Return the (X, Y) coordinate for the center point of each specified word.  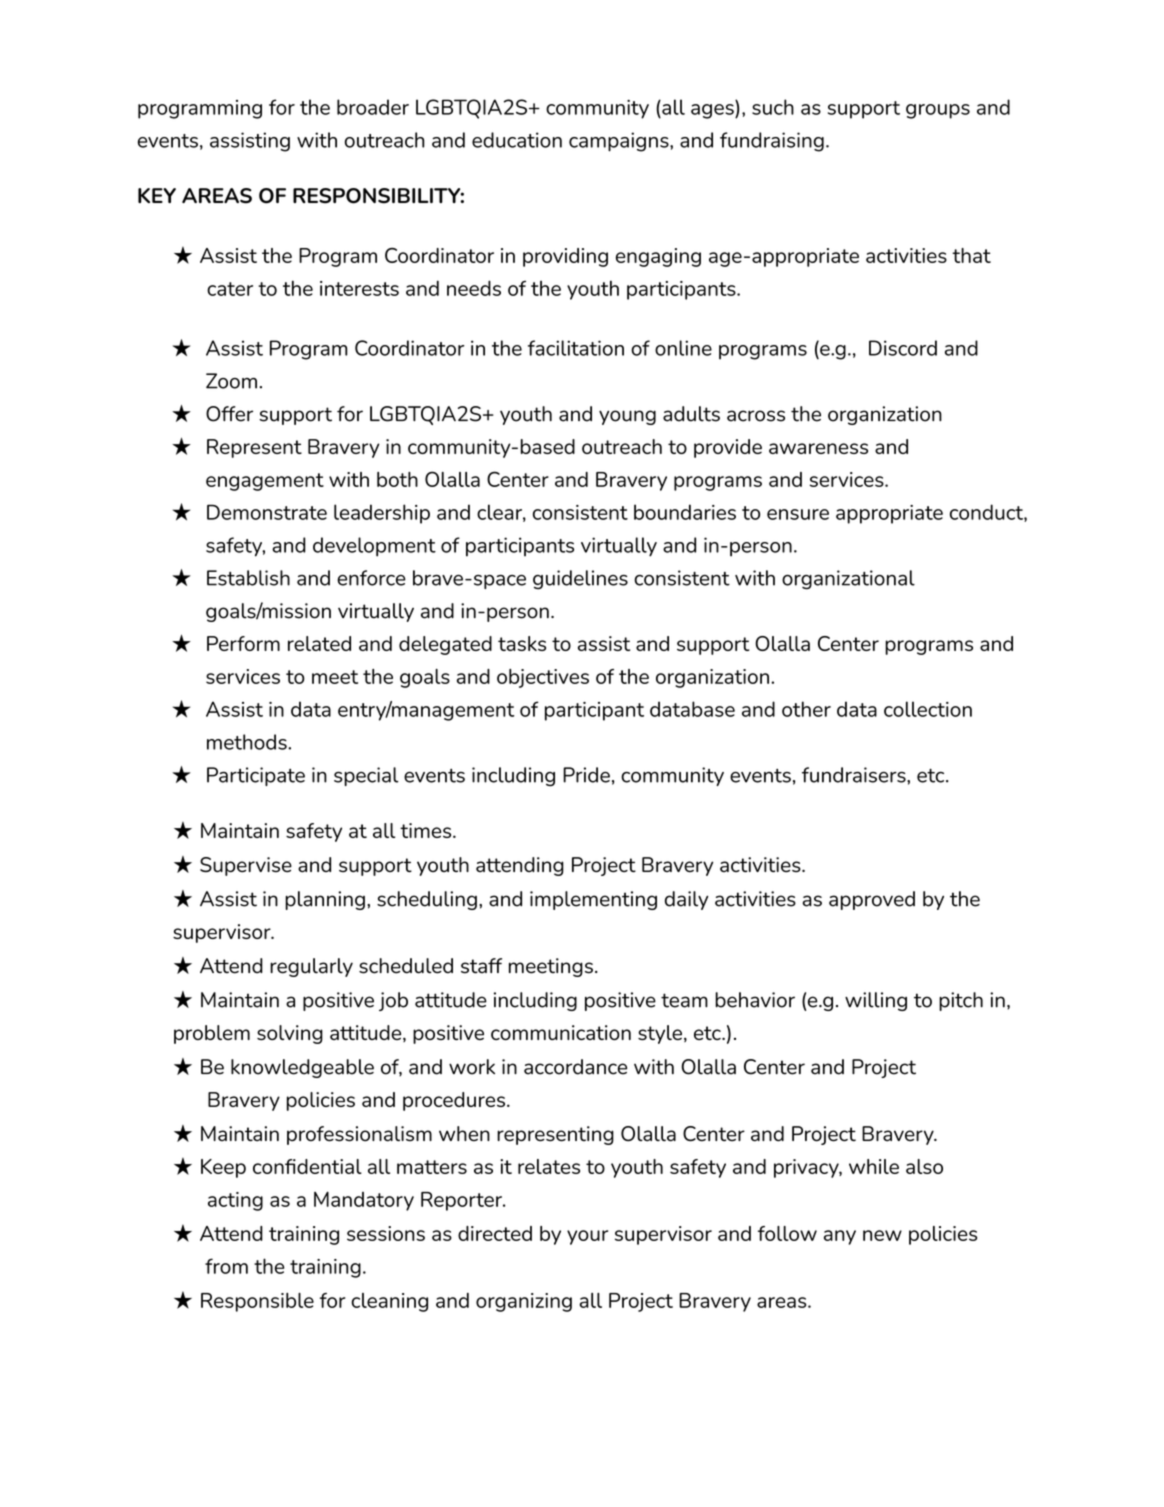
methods (248, 742)
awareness (818, 448)
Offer (229, 414)
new (882, 1235)
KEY (157, 195)
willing (876, 1001)
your (587, 1237)
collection (928, 709)
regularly (311, 967)
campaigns (620, 142)
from (226, 1266)
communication (561, 1032)
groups (938, 111)
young (627, 417)
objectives (543, 678)
